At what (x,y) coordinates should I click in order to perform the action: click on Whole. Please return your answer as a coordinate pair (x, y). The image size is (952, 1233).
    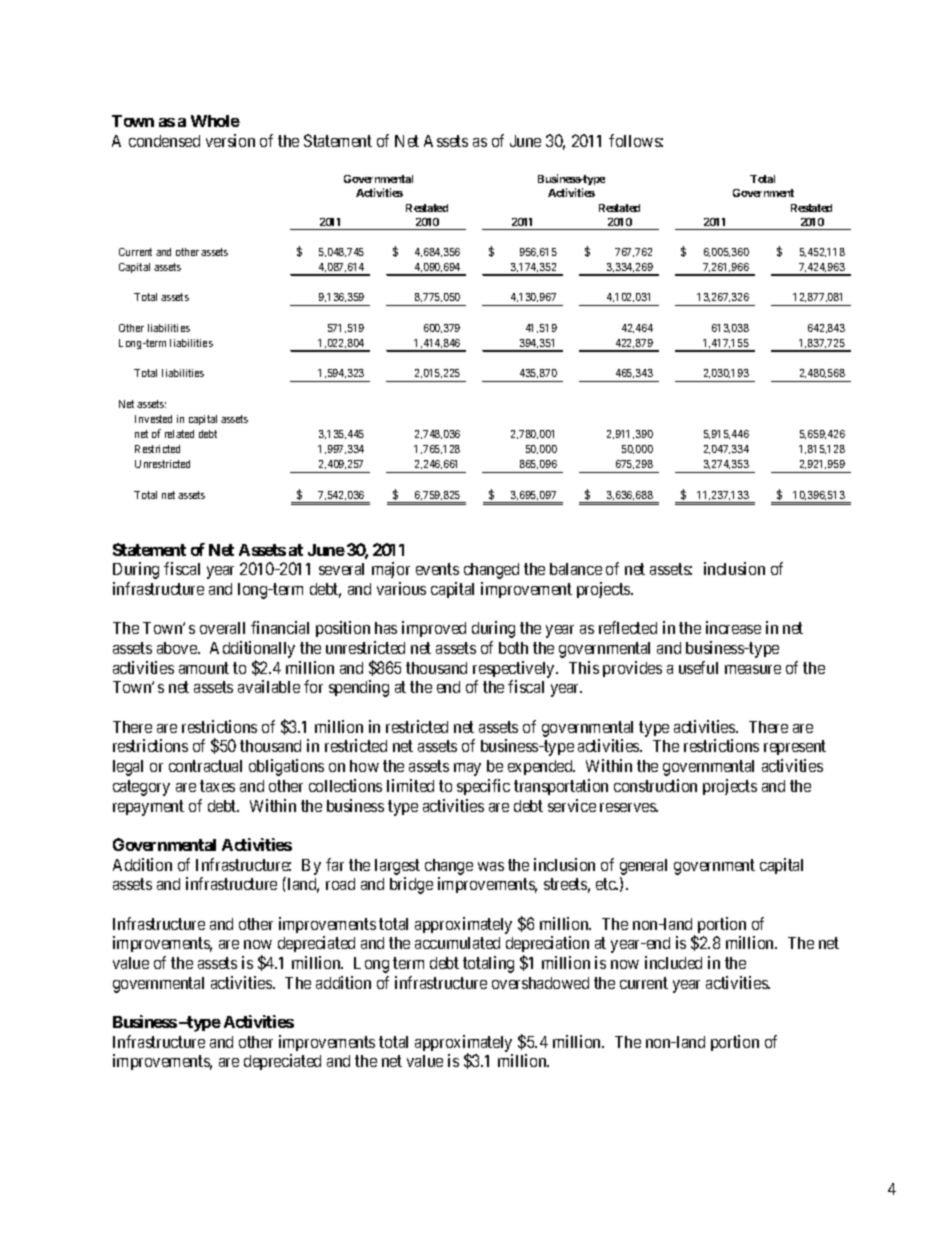
    Looking at the image, I should click on (215, 121).
